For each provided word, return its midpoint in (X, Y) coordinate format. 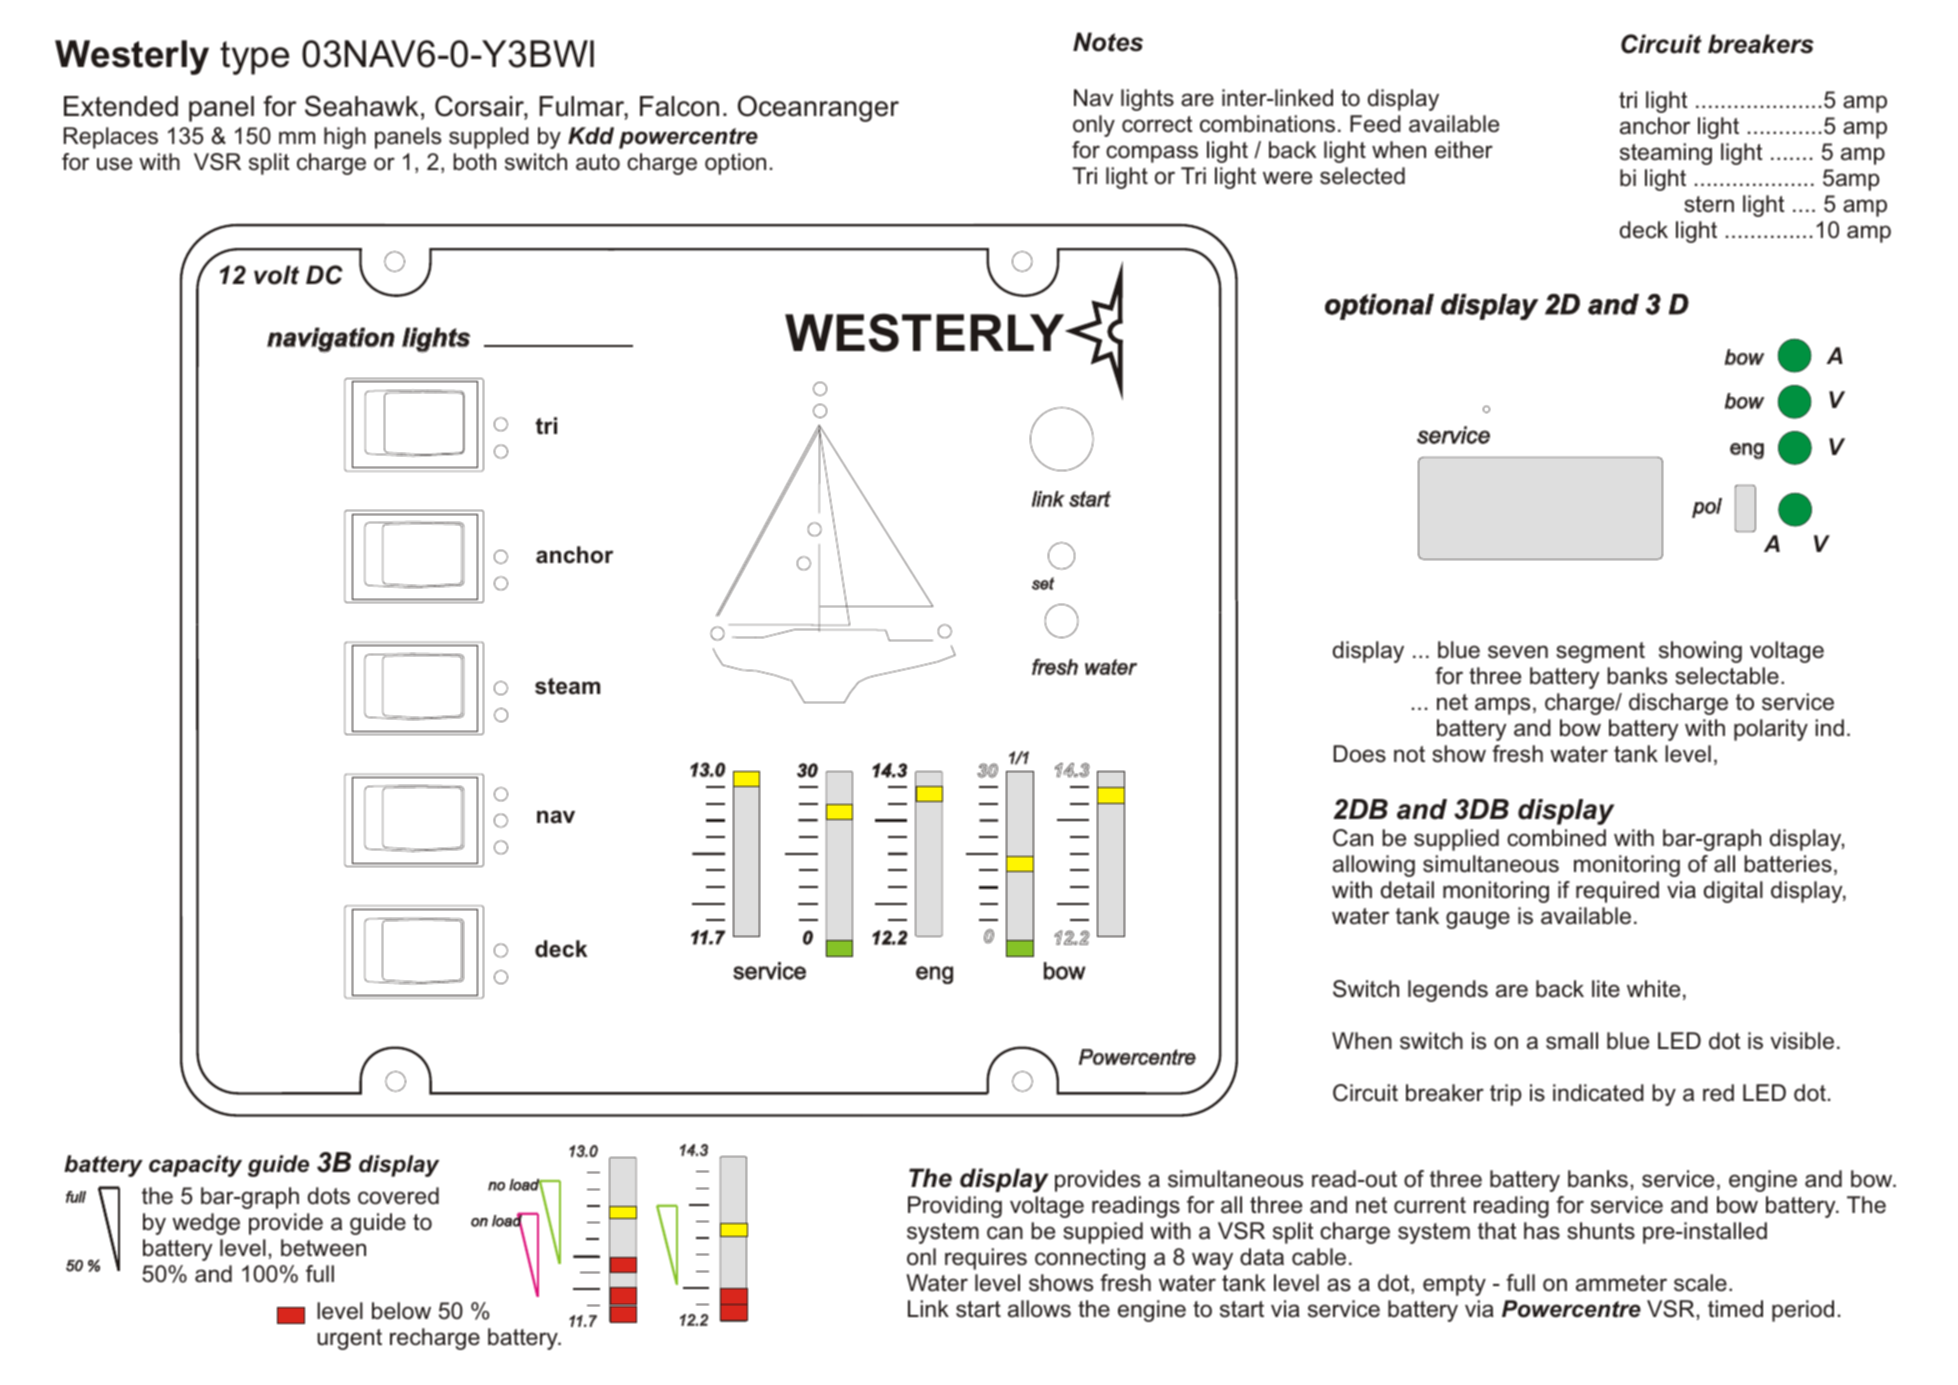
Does (1359, 754)
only (1094, 126)
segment (1600, 652)
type (254, 58)
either (1464, 150)
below (401, 1311)
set (1043, 583)
